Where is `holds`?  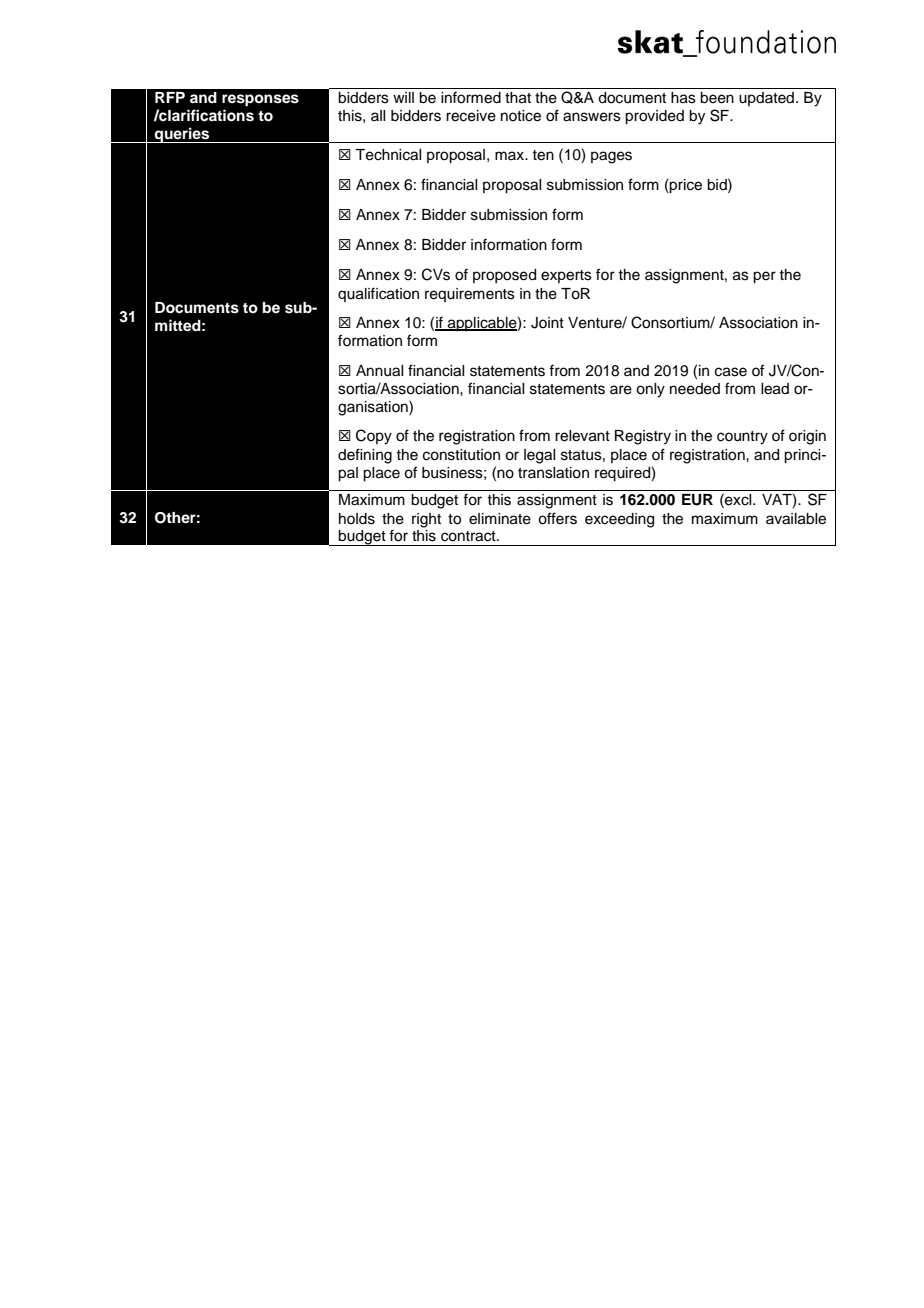 holds is located at coordinates (357, 519).
